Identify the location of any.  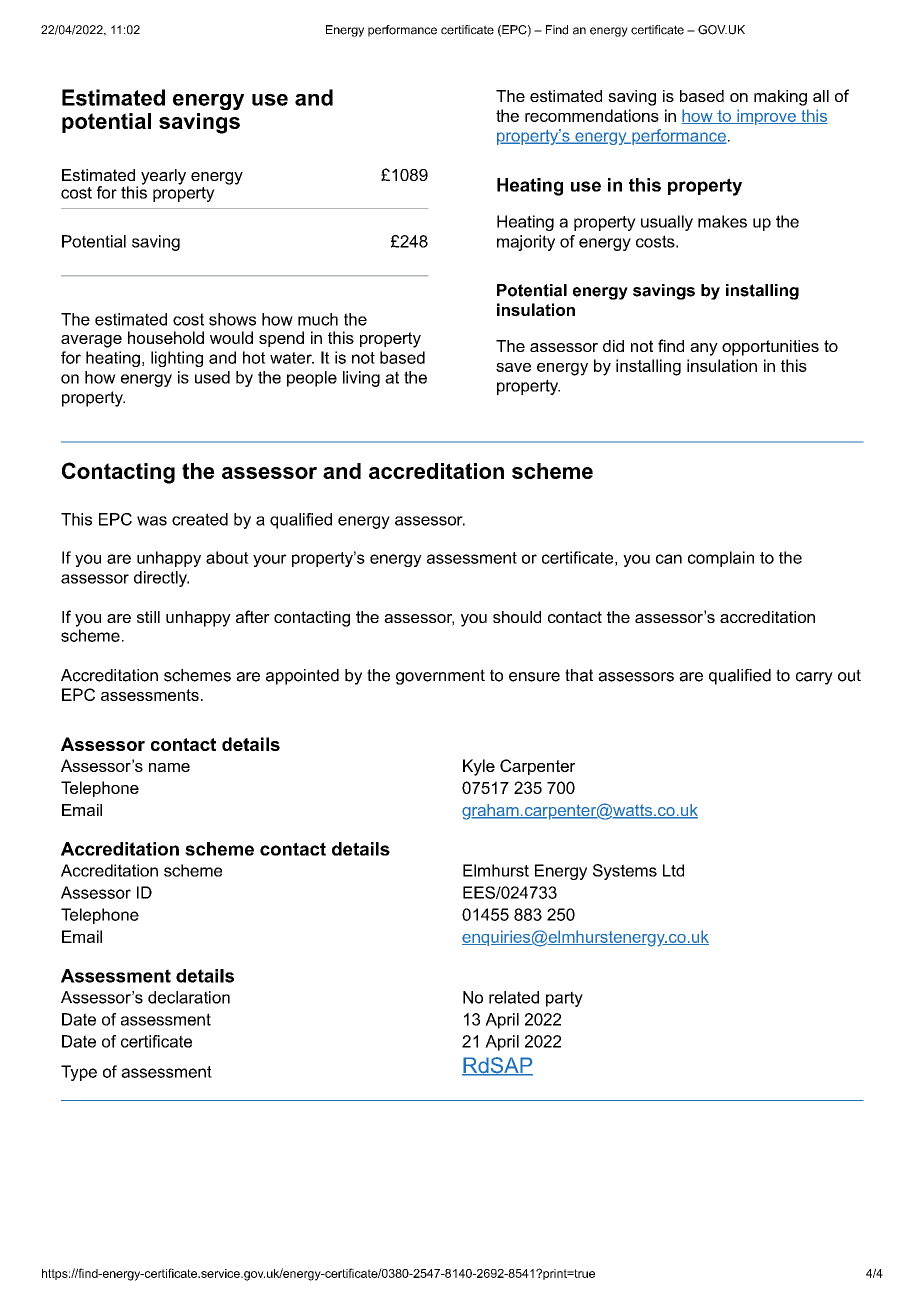
(704, 349).
